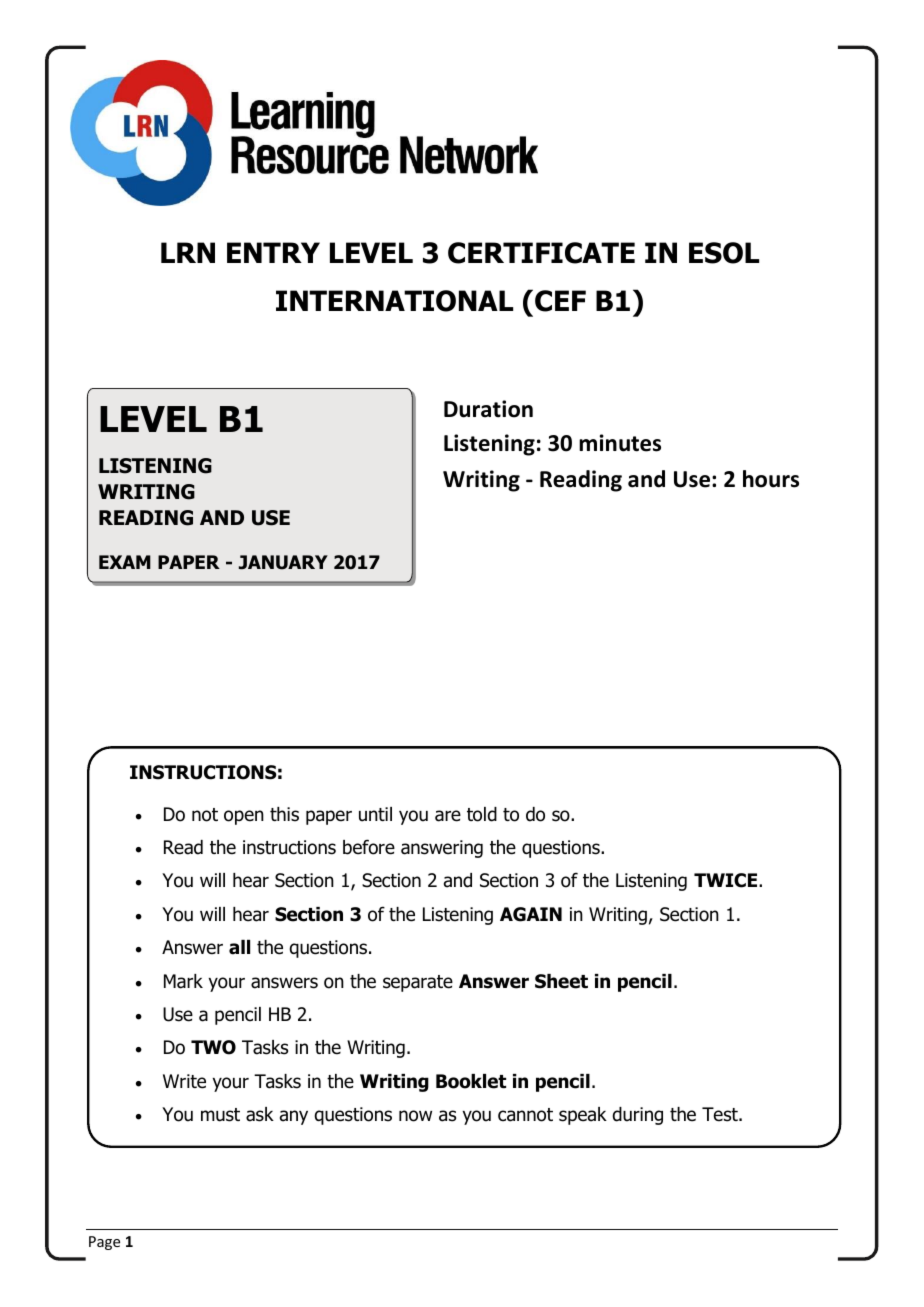  What do you see at coordinates (771, 479) in the screenshot?
I see `hours` at bounding box center [771, 479].
